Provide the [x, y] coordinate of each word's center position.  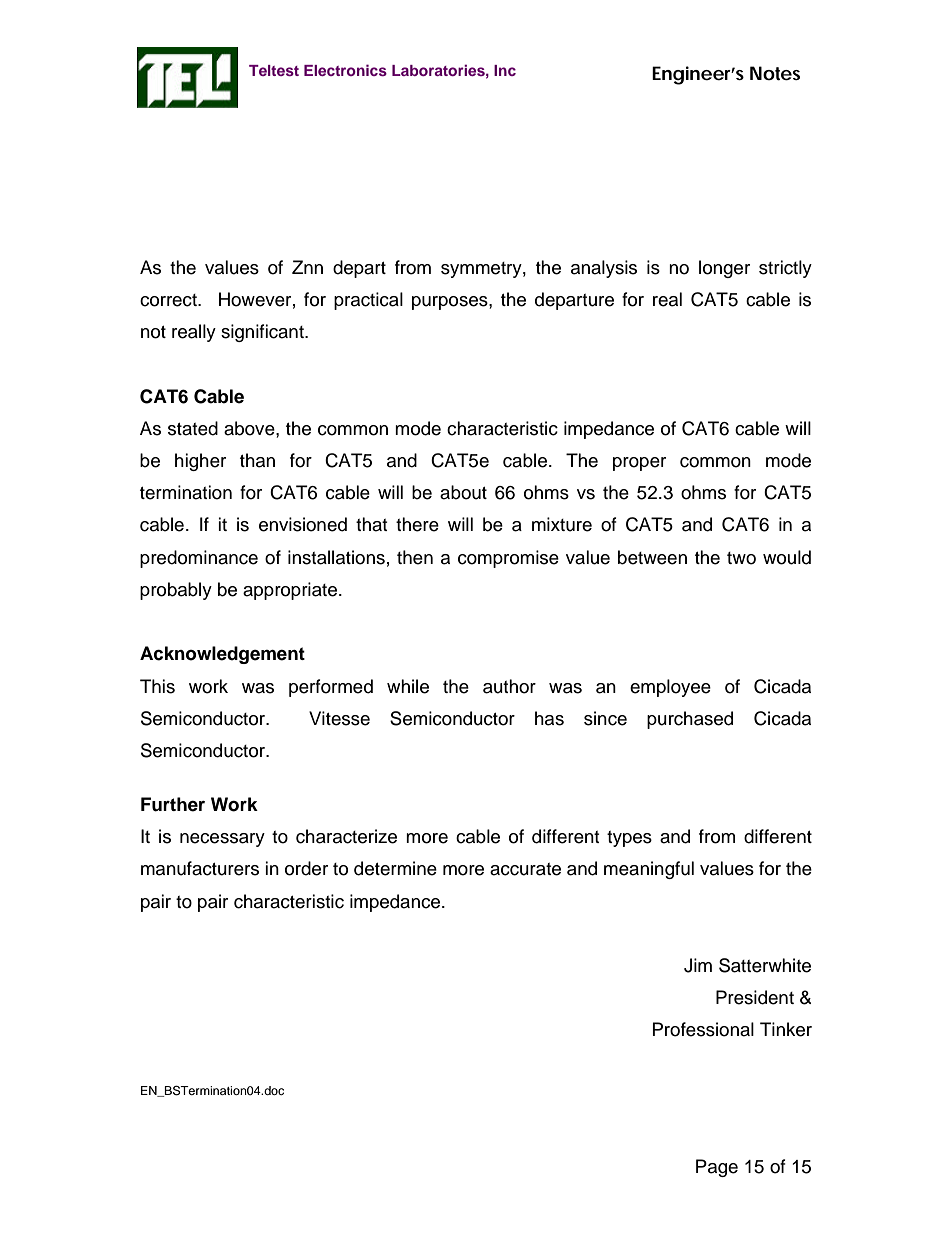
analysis [604, 269]
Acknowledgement [222, 655]
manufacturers [200, 868]
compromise [508, 559]
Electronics [345, 70]
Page [717, 1168]
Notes [775, 73]
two [741, 558]
